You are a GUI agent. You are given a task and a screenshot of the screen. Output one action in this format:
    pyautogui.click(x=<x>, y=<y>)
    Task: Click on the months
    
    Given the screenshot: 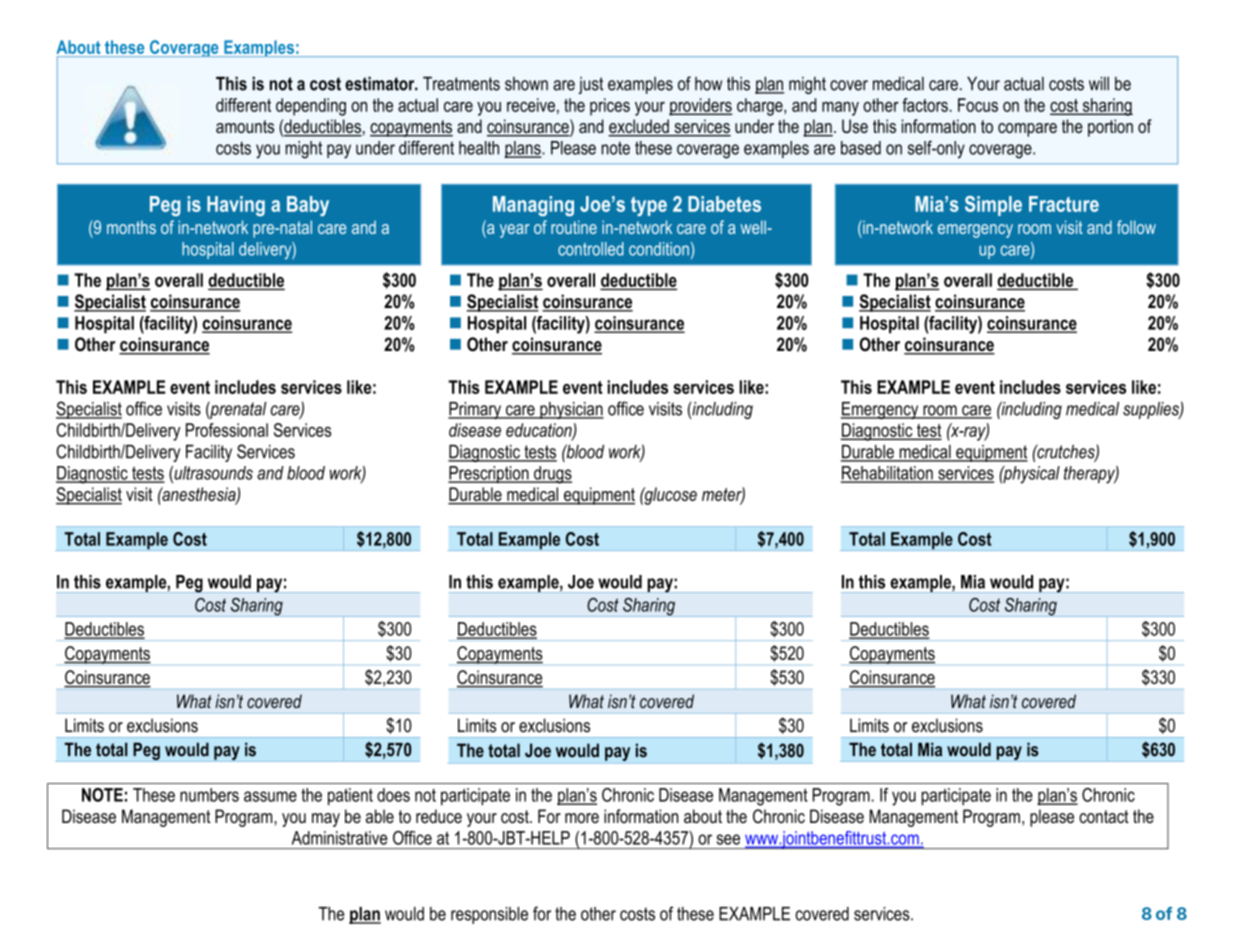 What is the action you would take?
    pyautogui.click(x=131, y=227)
